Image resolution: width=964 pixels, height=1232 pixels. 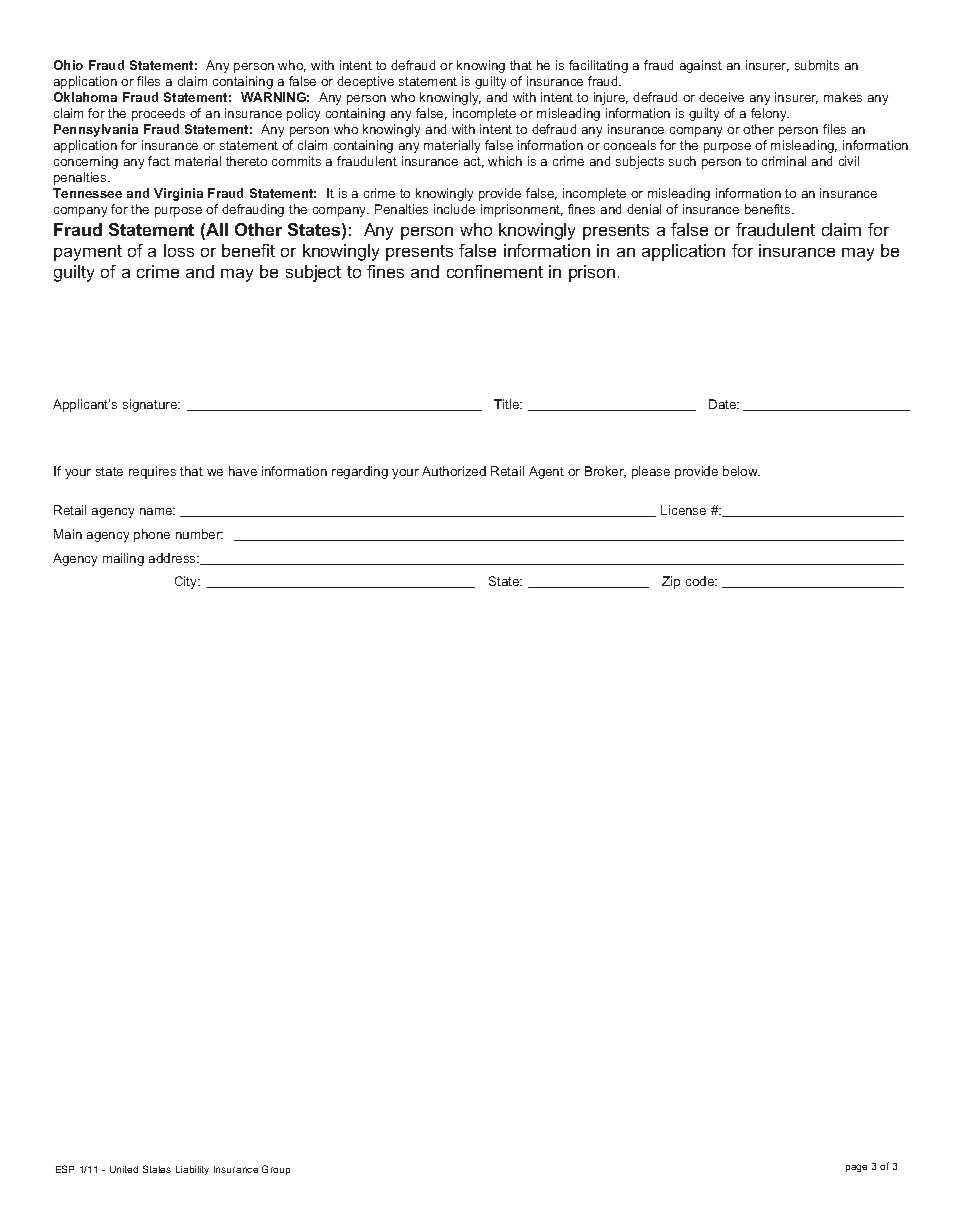 I want to click on deceptive, so click(x=365, y=82).
